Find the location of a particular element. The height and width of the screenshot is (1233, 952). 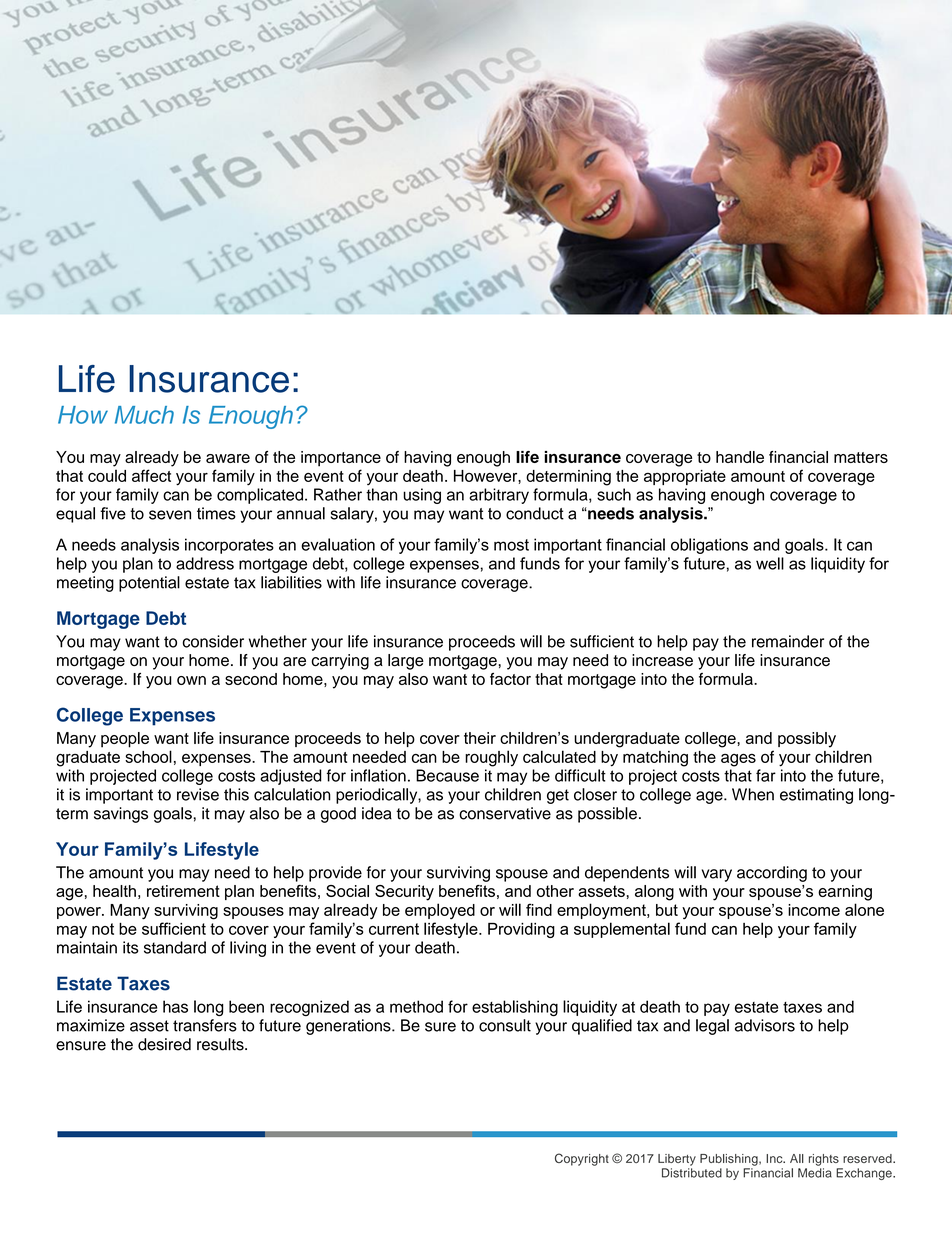

Copyright is located at coordinates (582, 1159).
